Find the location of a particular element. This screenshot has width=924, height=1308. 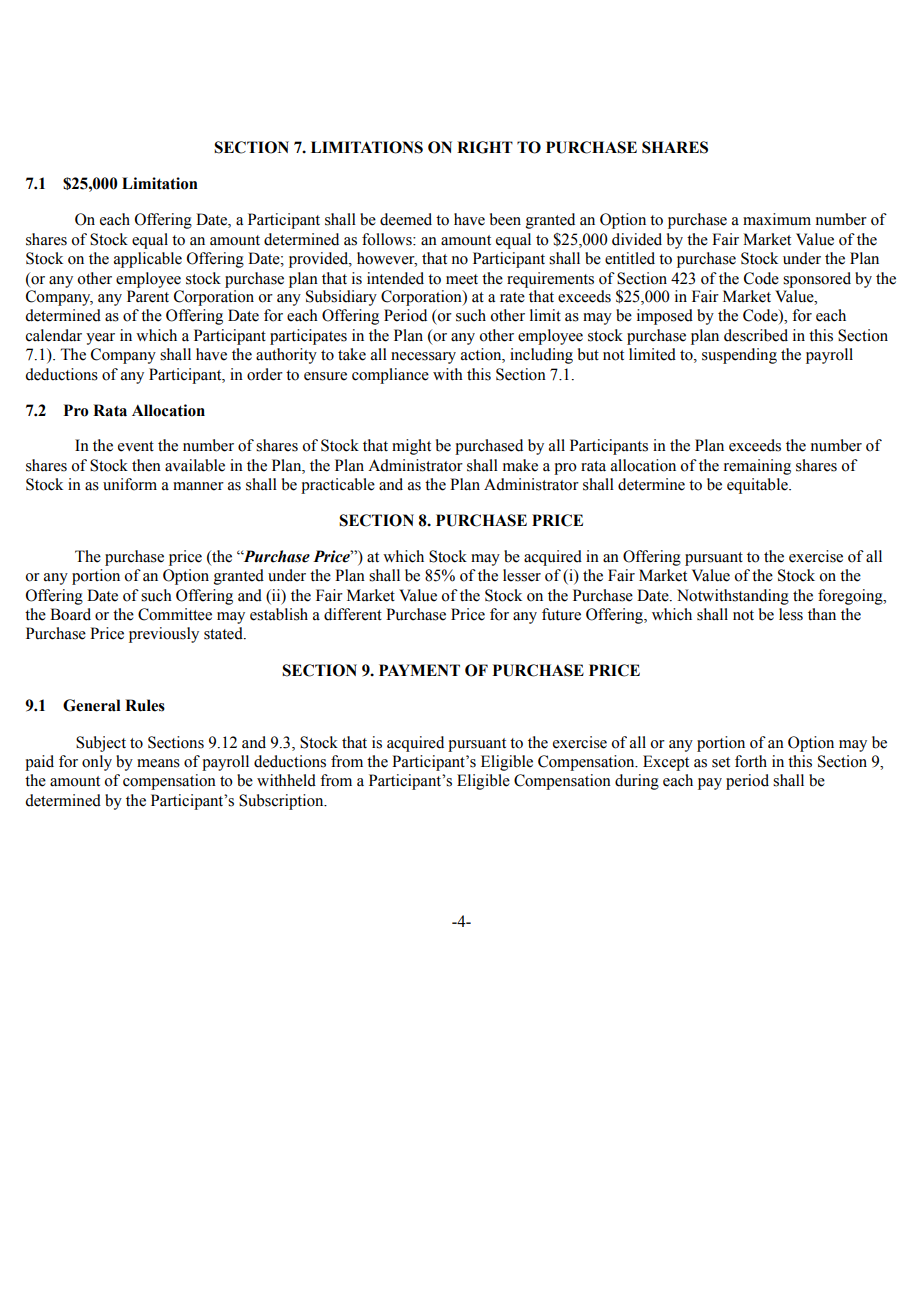

applicable is located at coordinates (148, 260).
